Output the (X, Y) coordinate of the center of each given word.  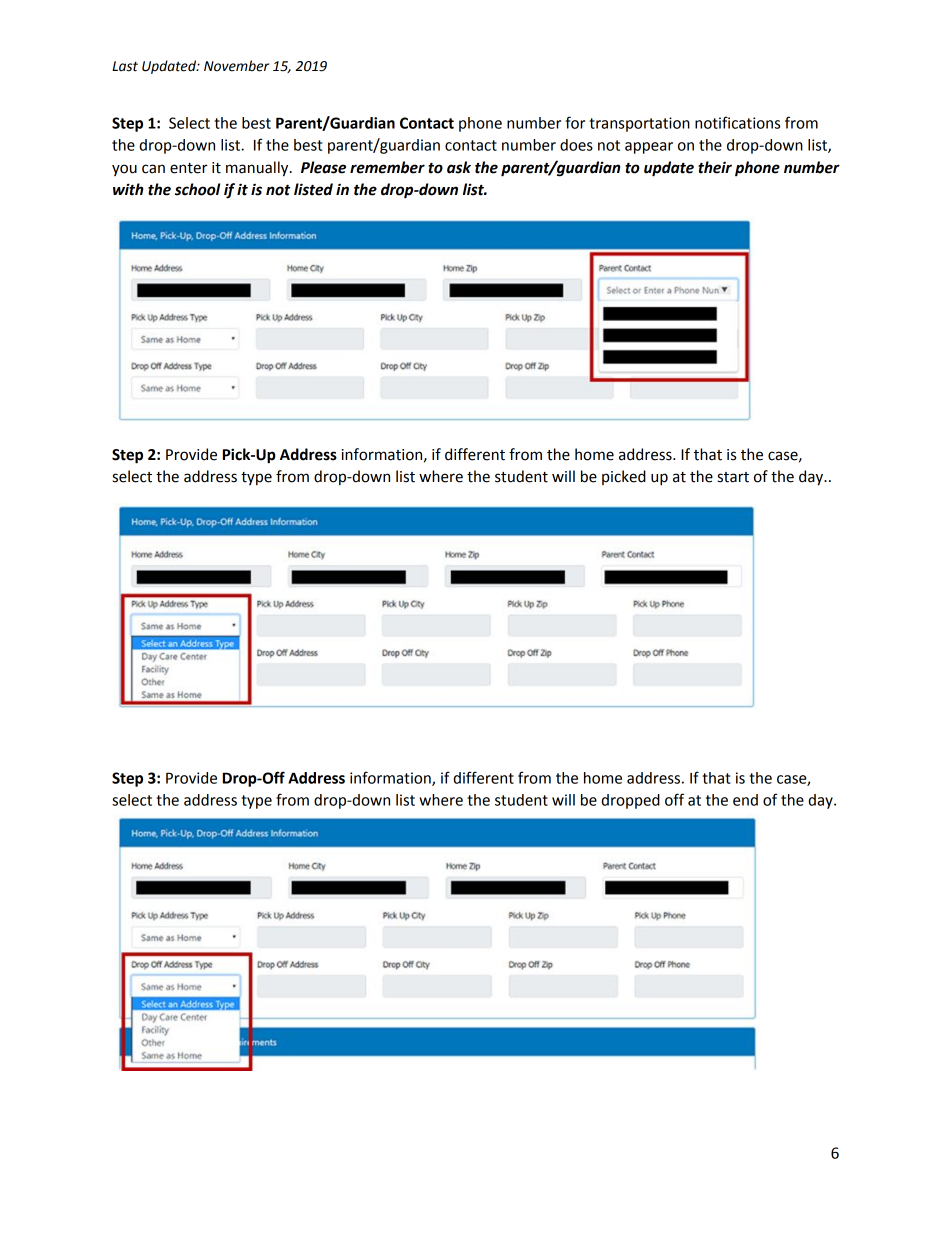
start (733, 477)
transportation (639, 124)
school (197, 189)
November (236, 66)
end (745, 800)
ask (459, 167)
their (715, 167)
